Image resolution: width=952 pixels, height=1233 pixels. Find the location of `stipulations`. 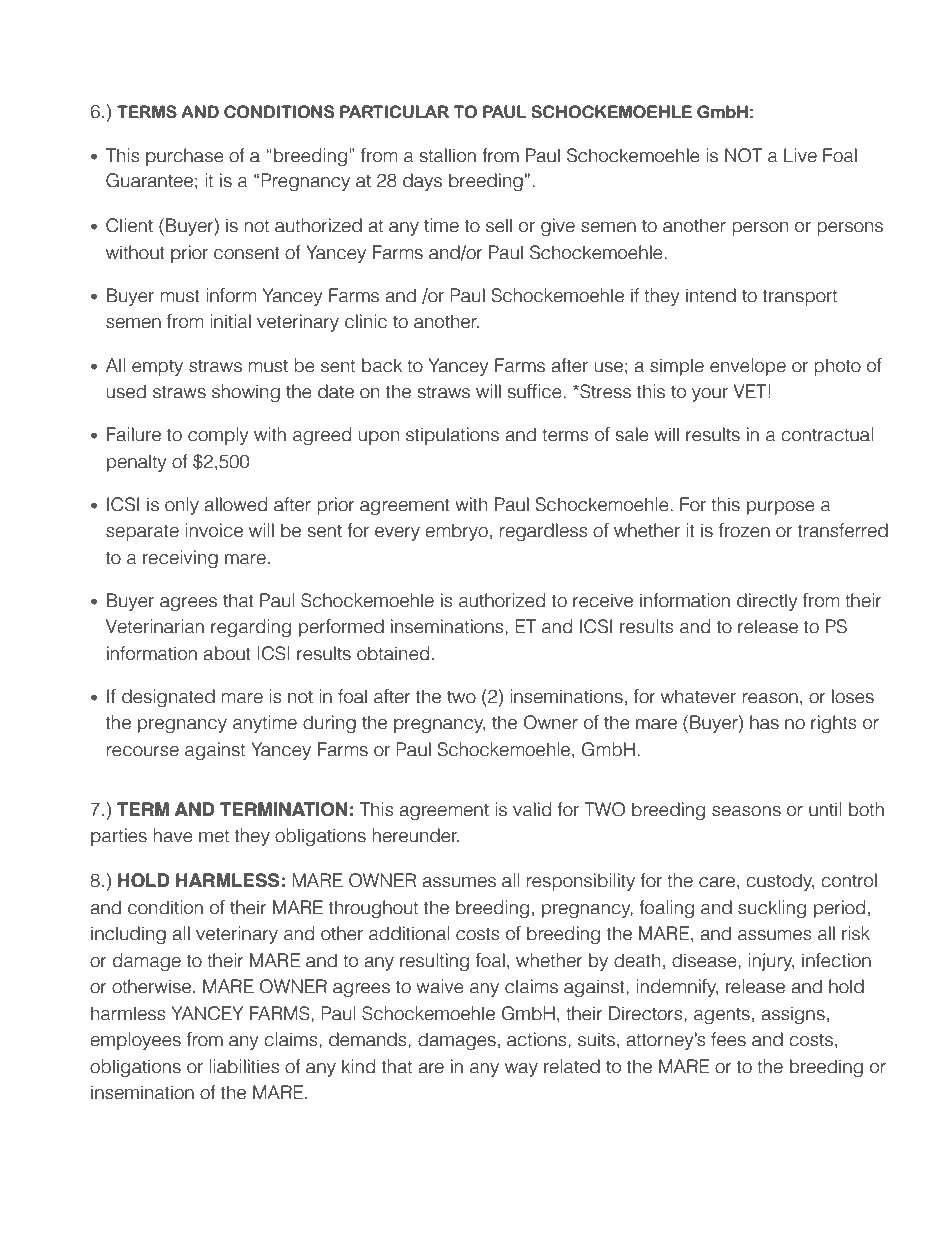

stipulations is located at coordinates (452, 436).
